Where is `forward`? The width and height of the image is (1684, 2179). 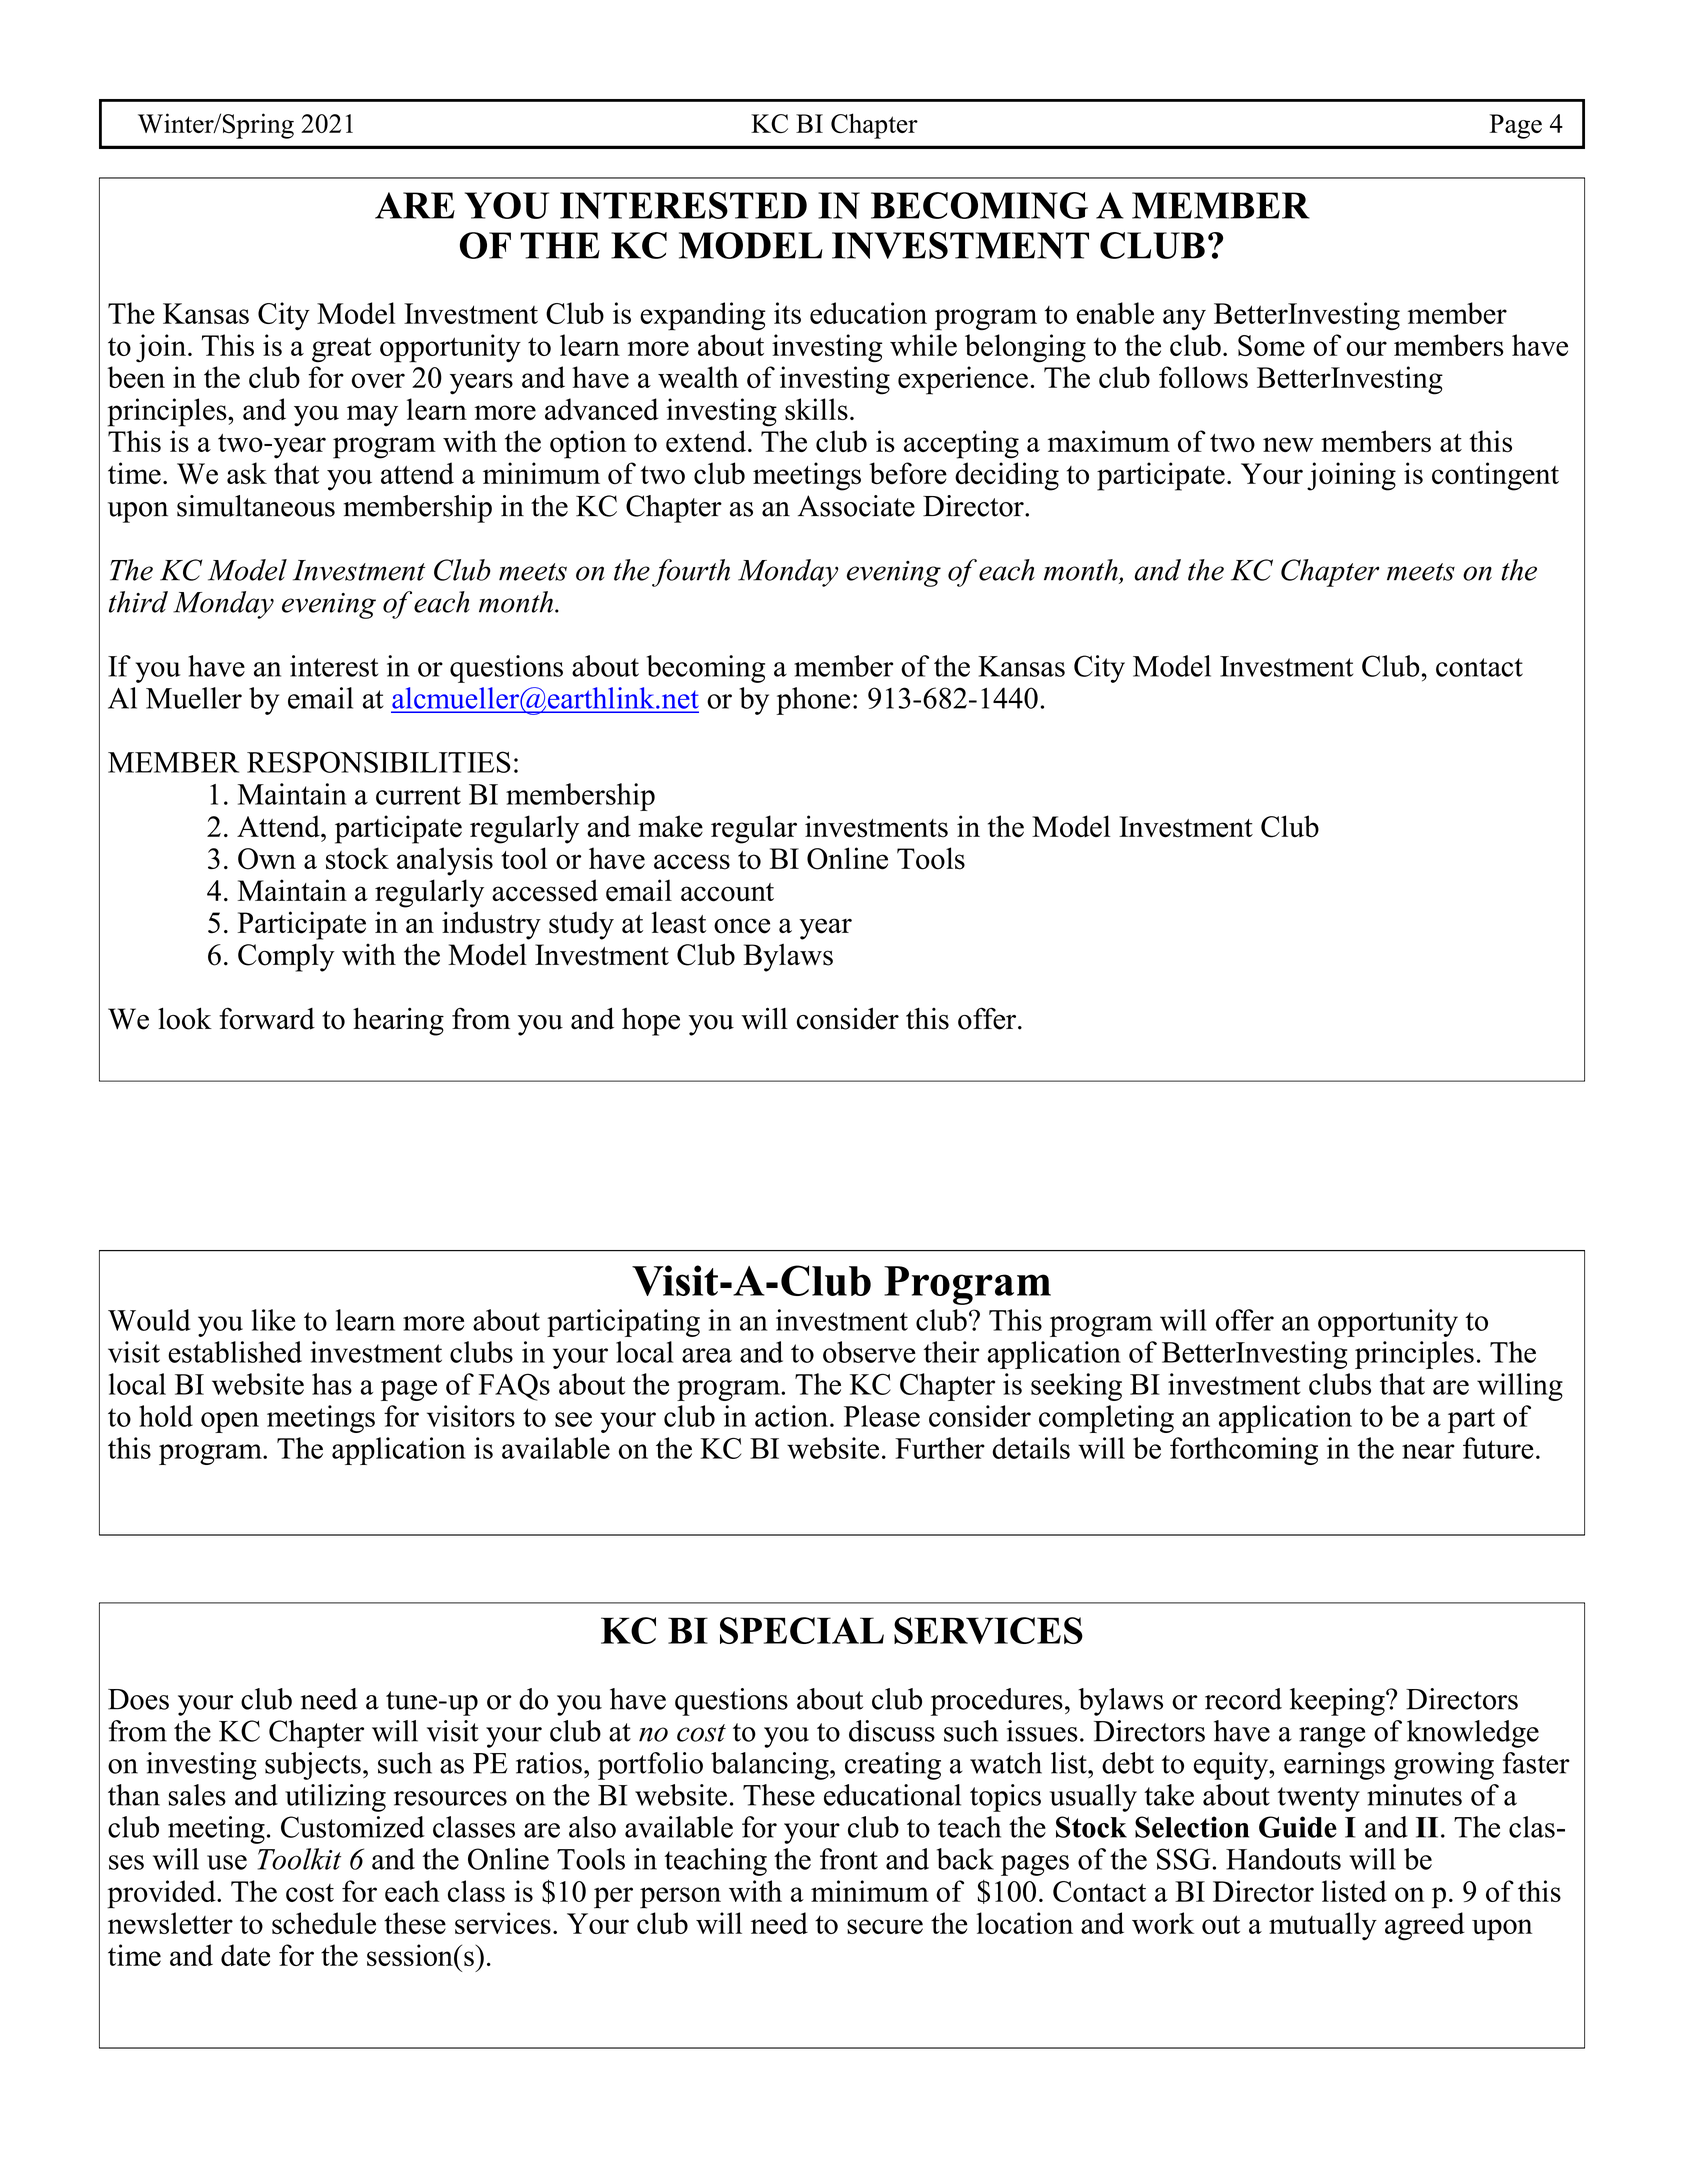 forward is located at coordinates (267, 1018).
